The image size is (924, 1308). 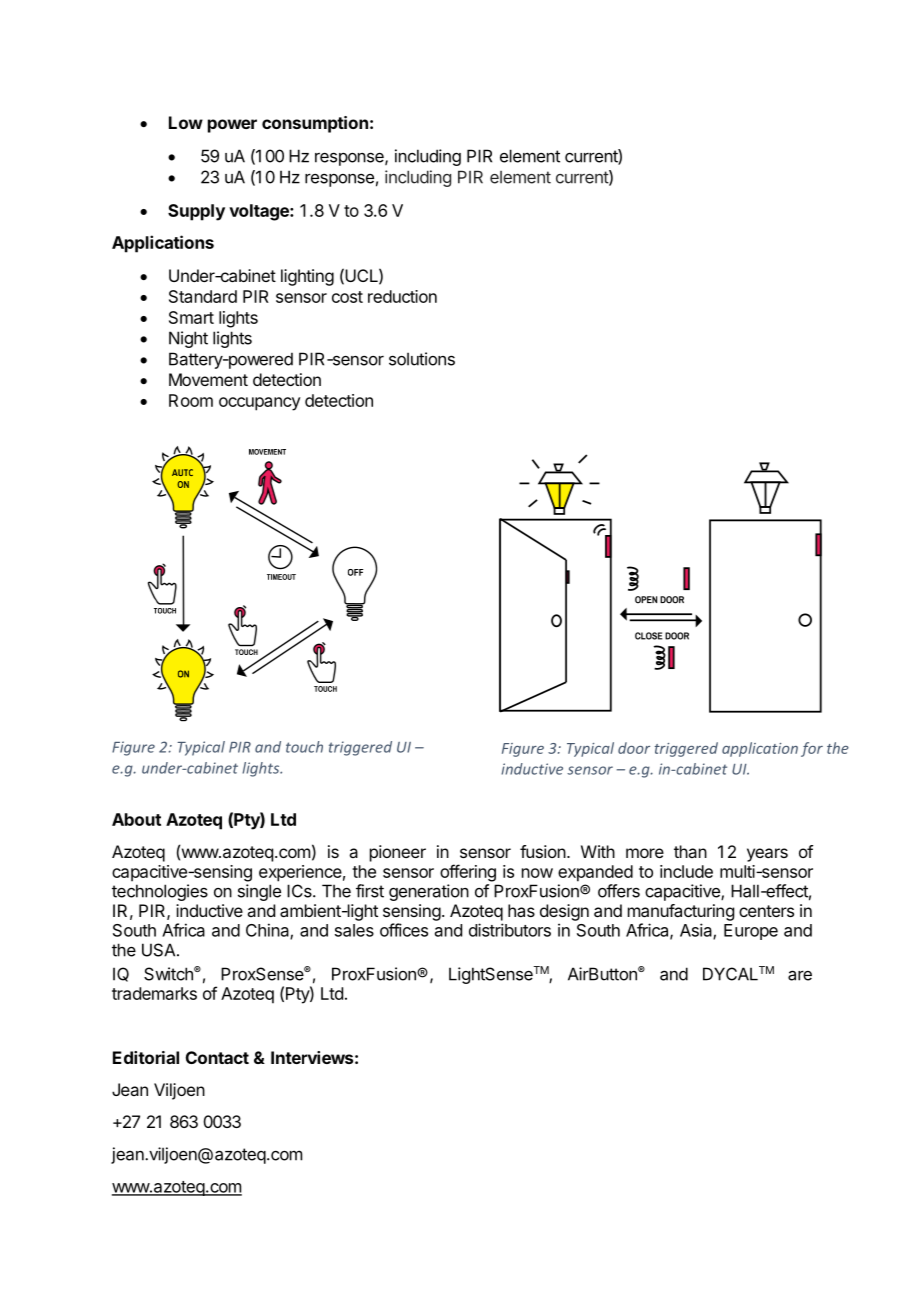 What do you see at coordinates (186, 122) in the screenshot?
I see `Low` at bounding box center [186, 122].
